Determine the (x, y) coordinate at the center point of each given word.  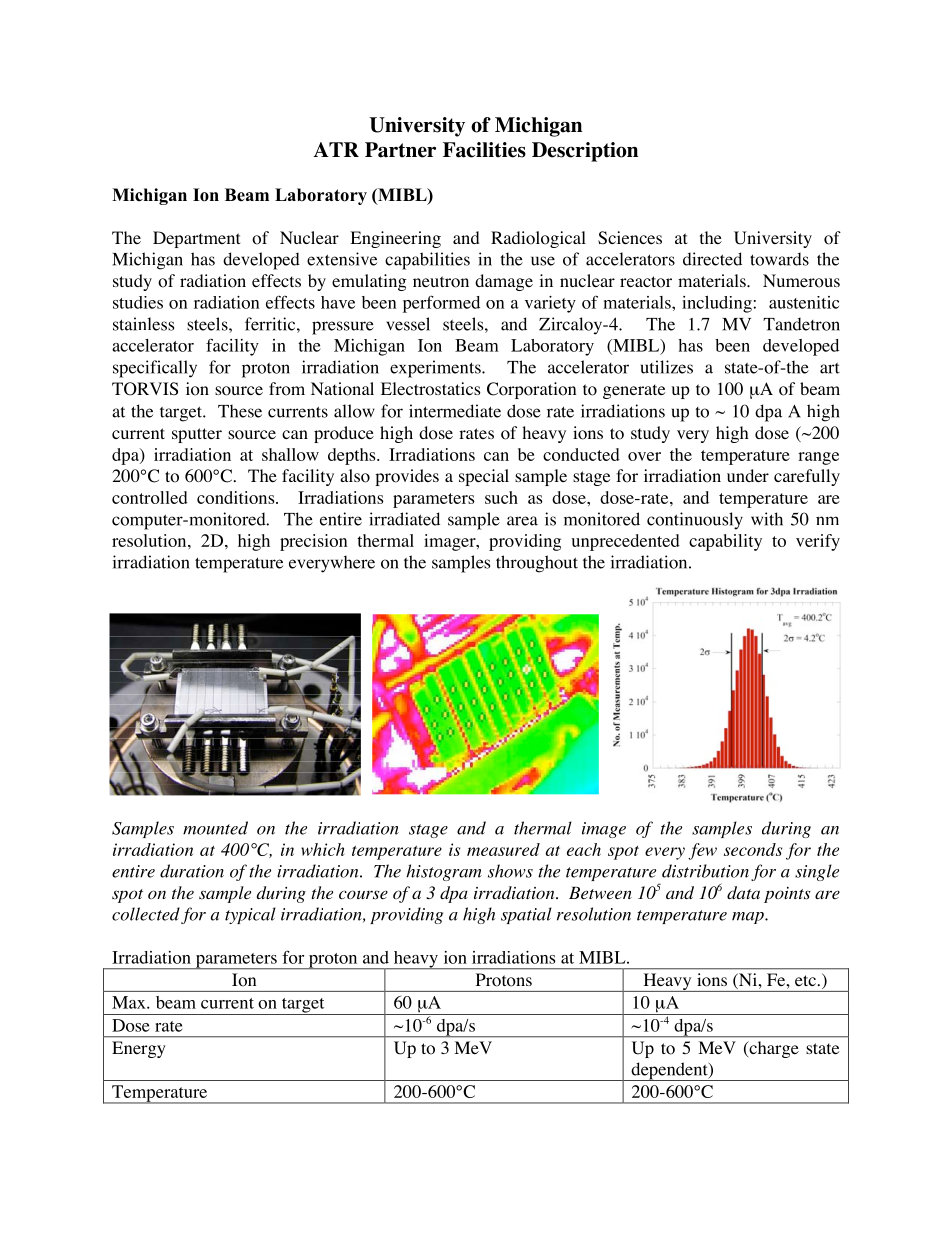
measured (503, 849)
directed (712, 259)
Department (196, 239)
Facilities (484, 150)
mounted (215, 828)
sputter (197, 435)
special (484, 477)
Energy (139, 1049)
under (748, 475)
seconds (753, 849)
